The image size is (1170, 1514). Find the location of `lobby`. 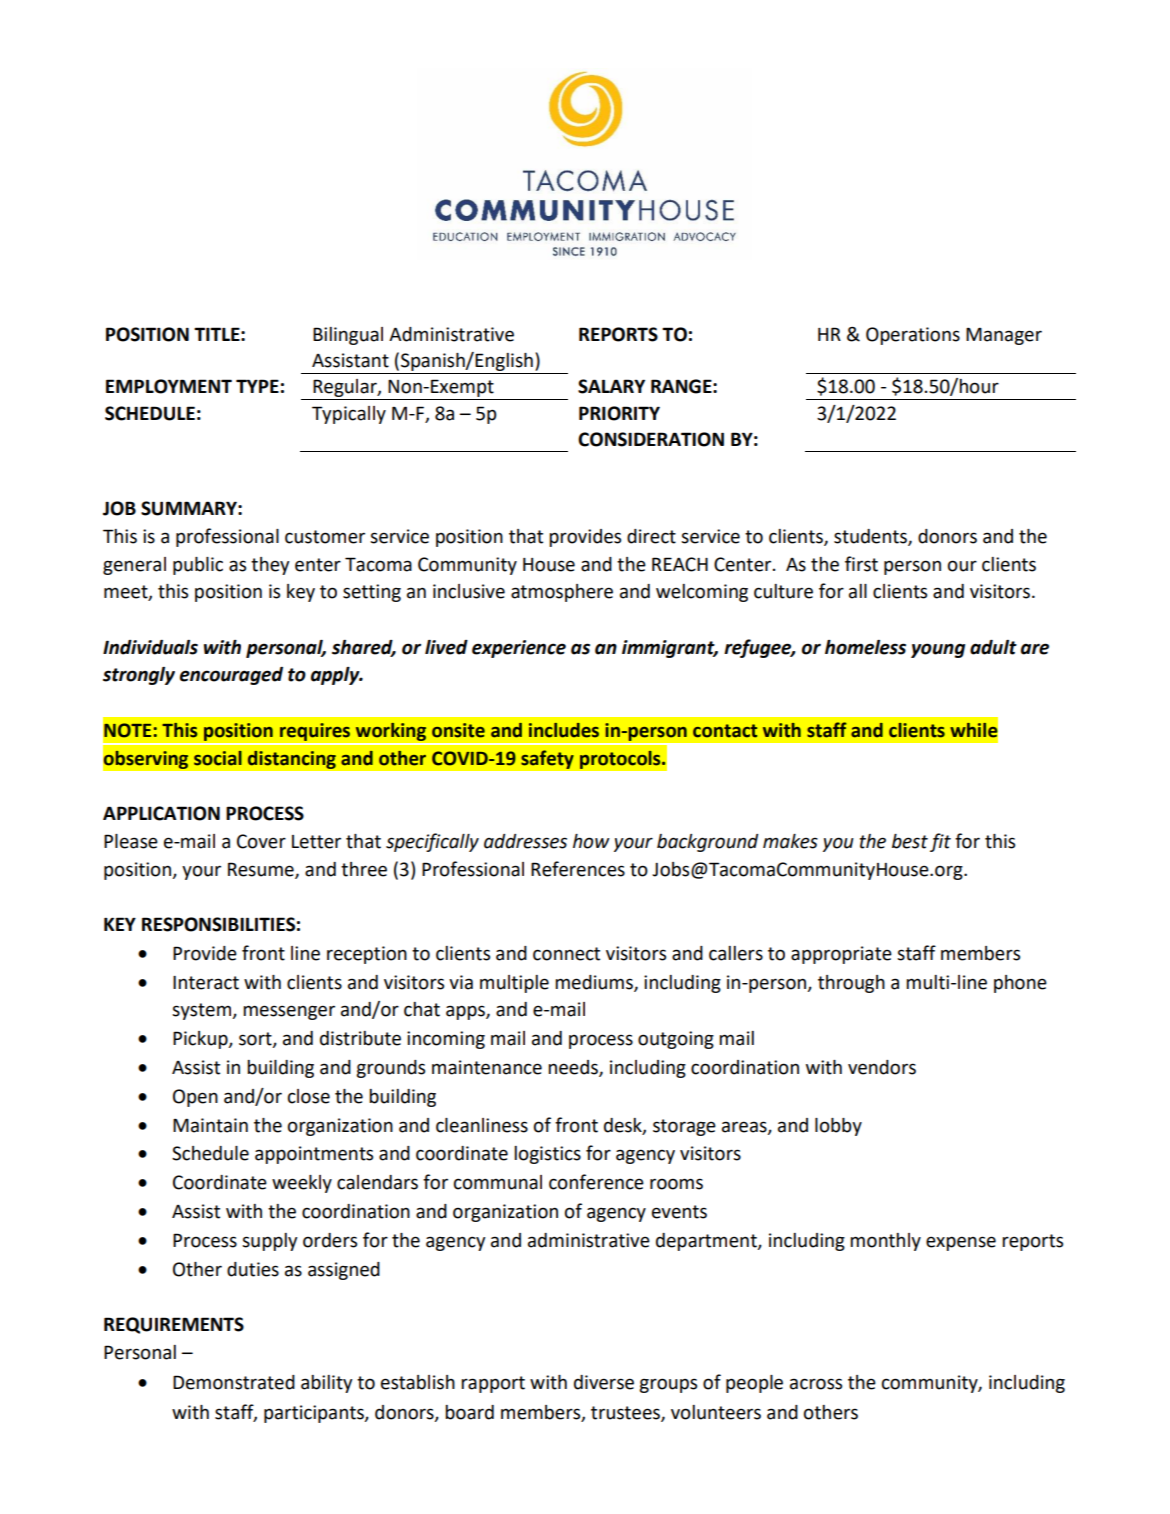

lobby is located at coordinates (838, 1127).
